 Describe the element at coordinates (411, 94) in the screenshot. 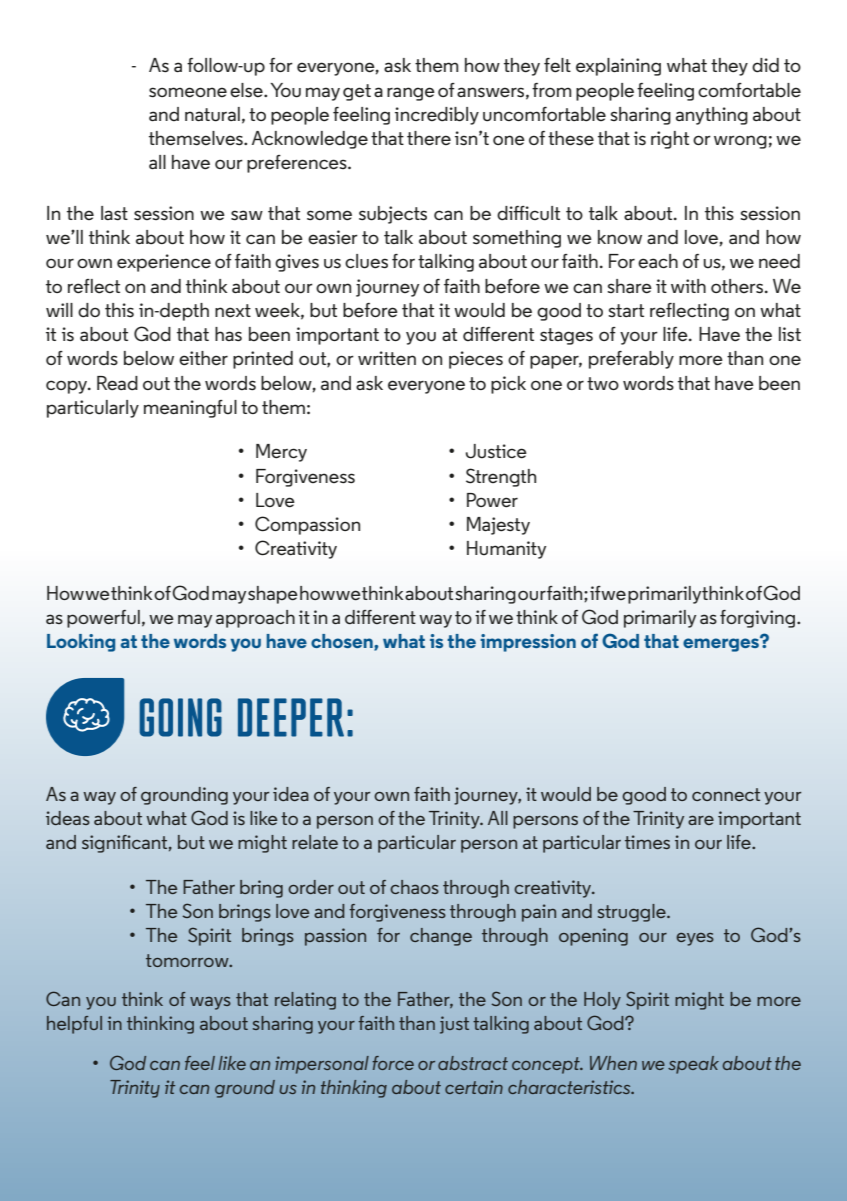

I see `range` at that location.
